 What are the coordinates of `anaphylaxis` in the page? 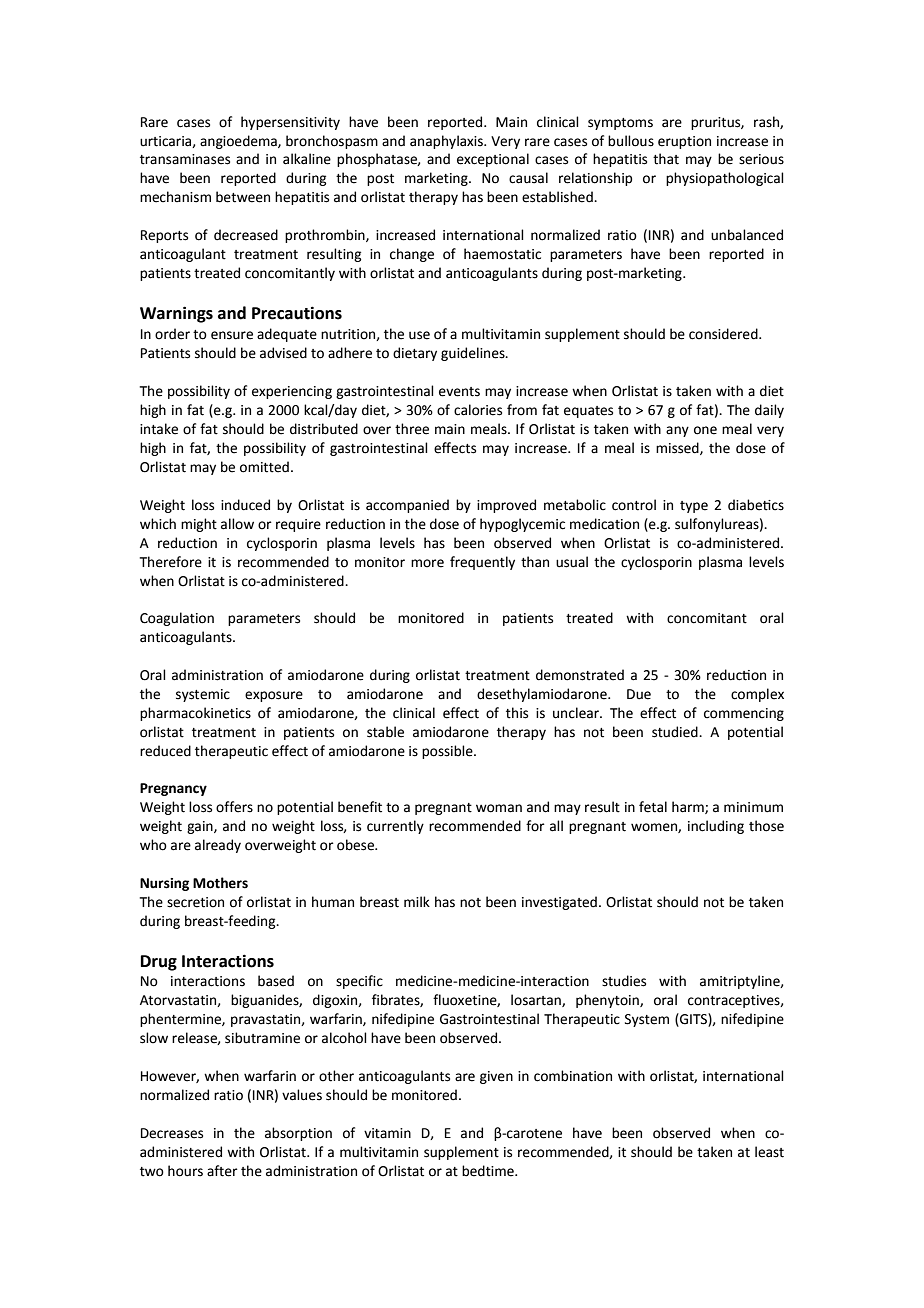 It's located at (447, 142).
